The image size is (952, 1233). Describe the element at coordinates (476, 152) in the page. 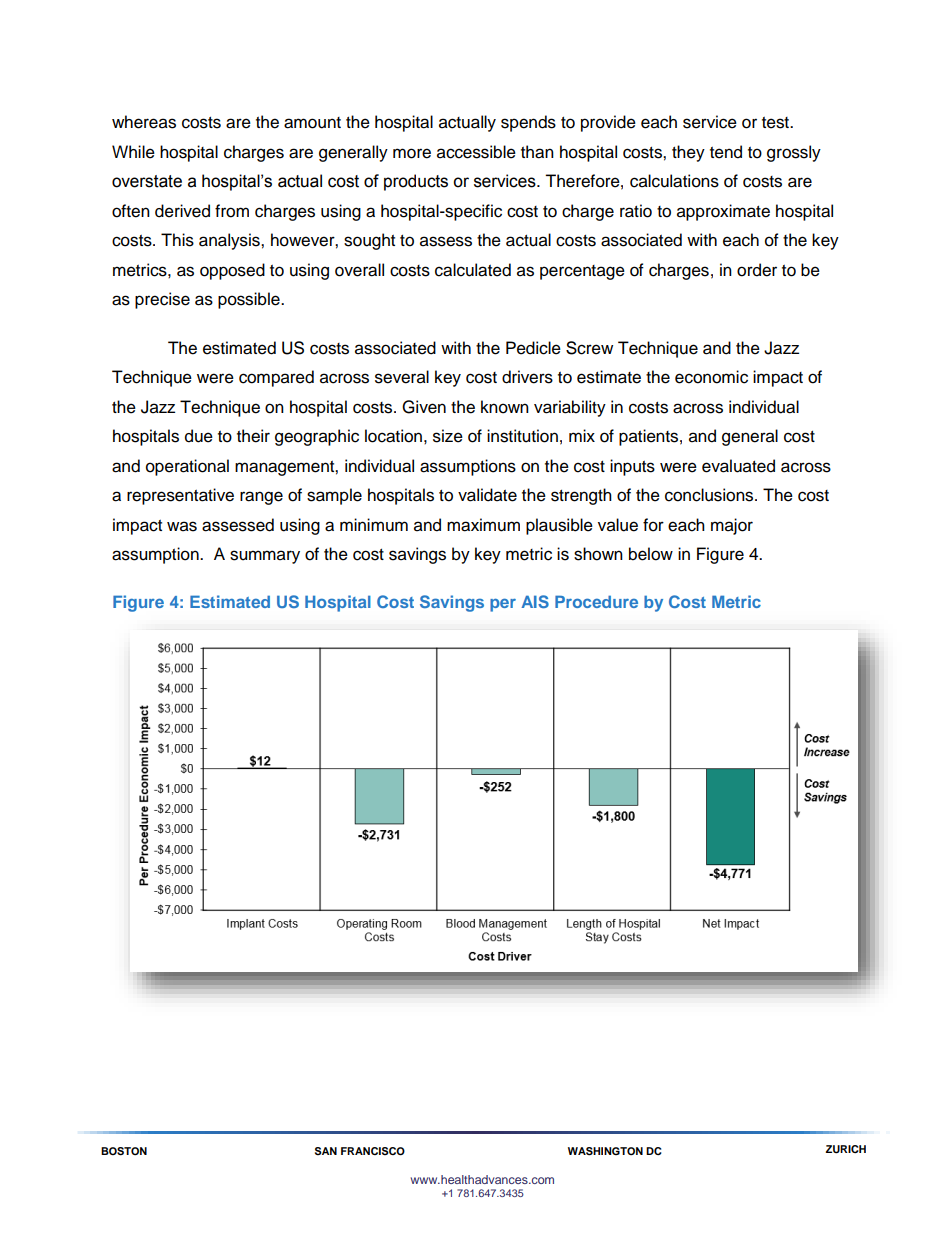

I see `accessible` at that location.
